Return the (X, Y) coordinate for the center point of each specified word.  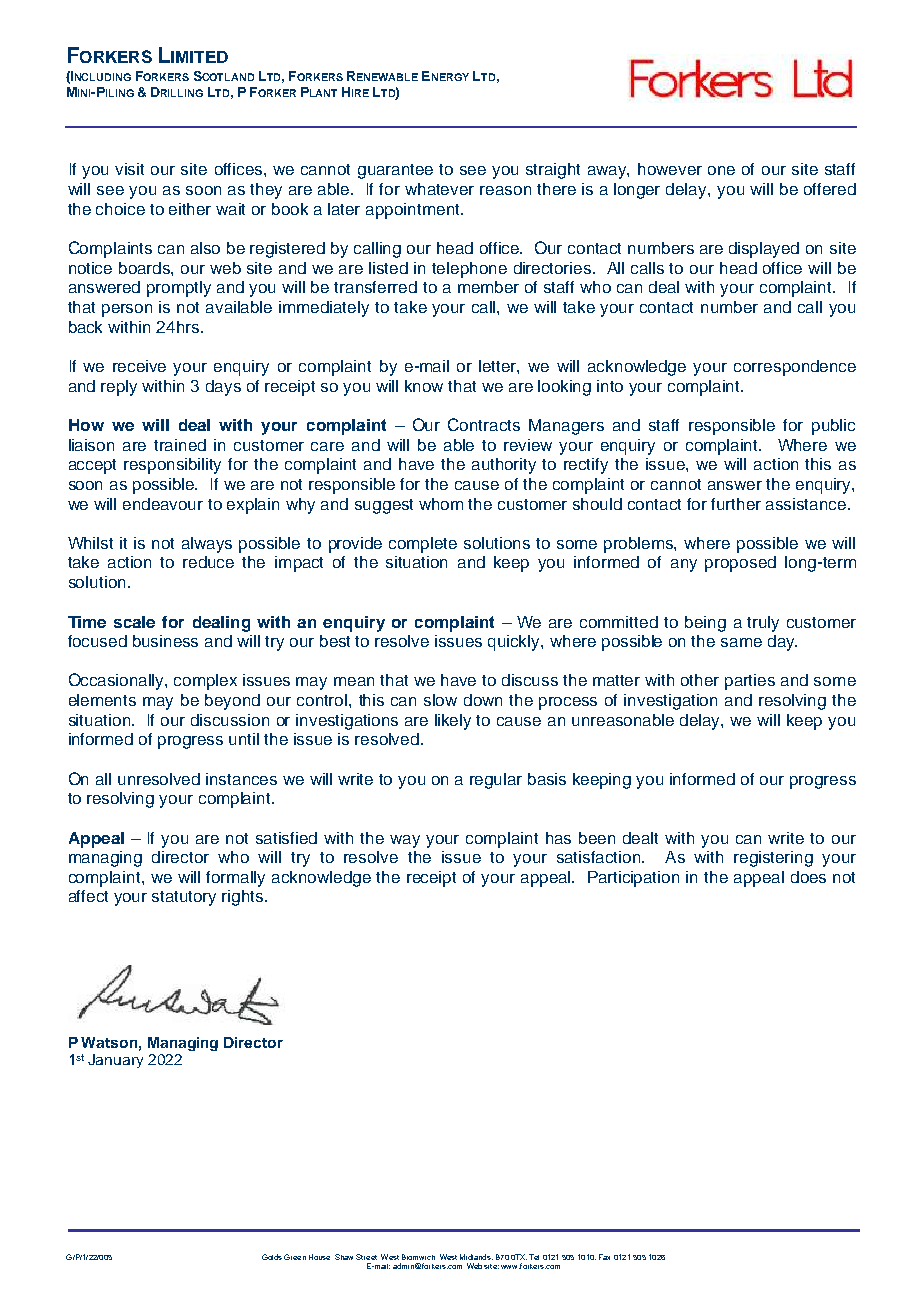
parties (750, 682)
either (190, 209)
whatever (439, 189)
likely (453, 722)
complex (205, 682)
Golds (272, 1257)
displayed (764, 250)
